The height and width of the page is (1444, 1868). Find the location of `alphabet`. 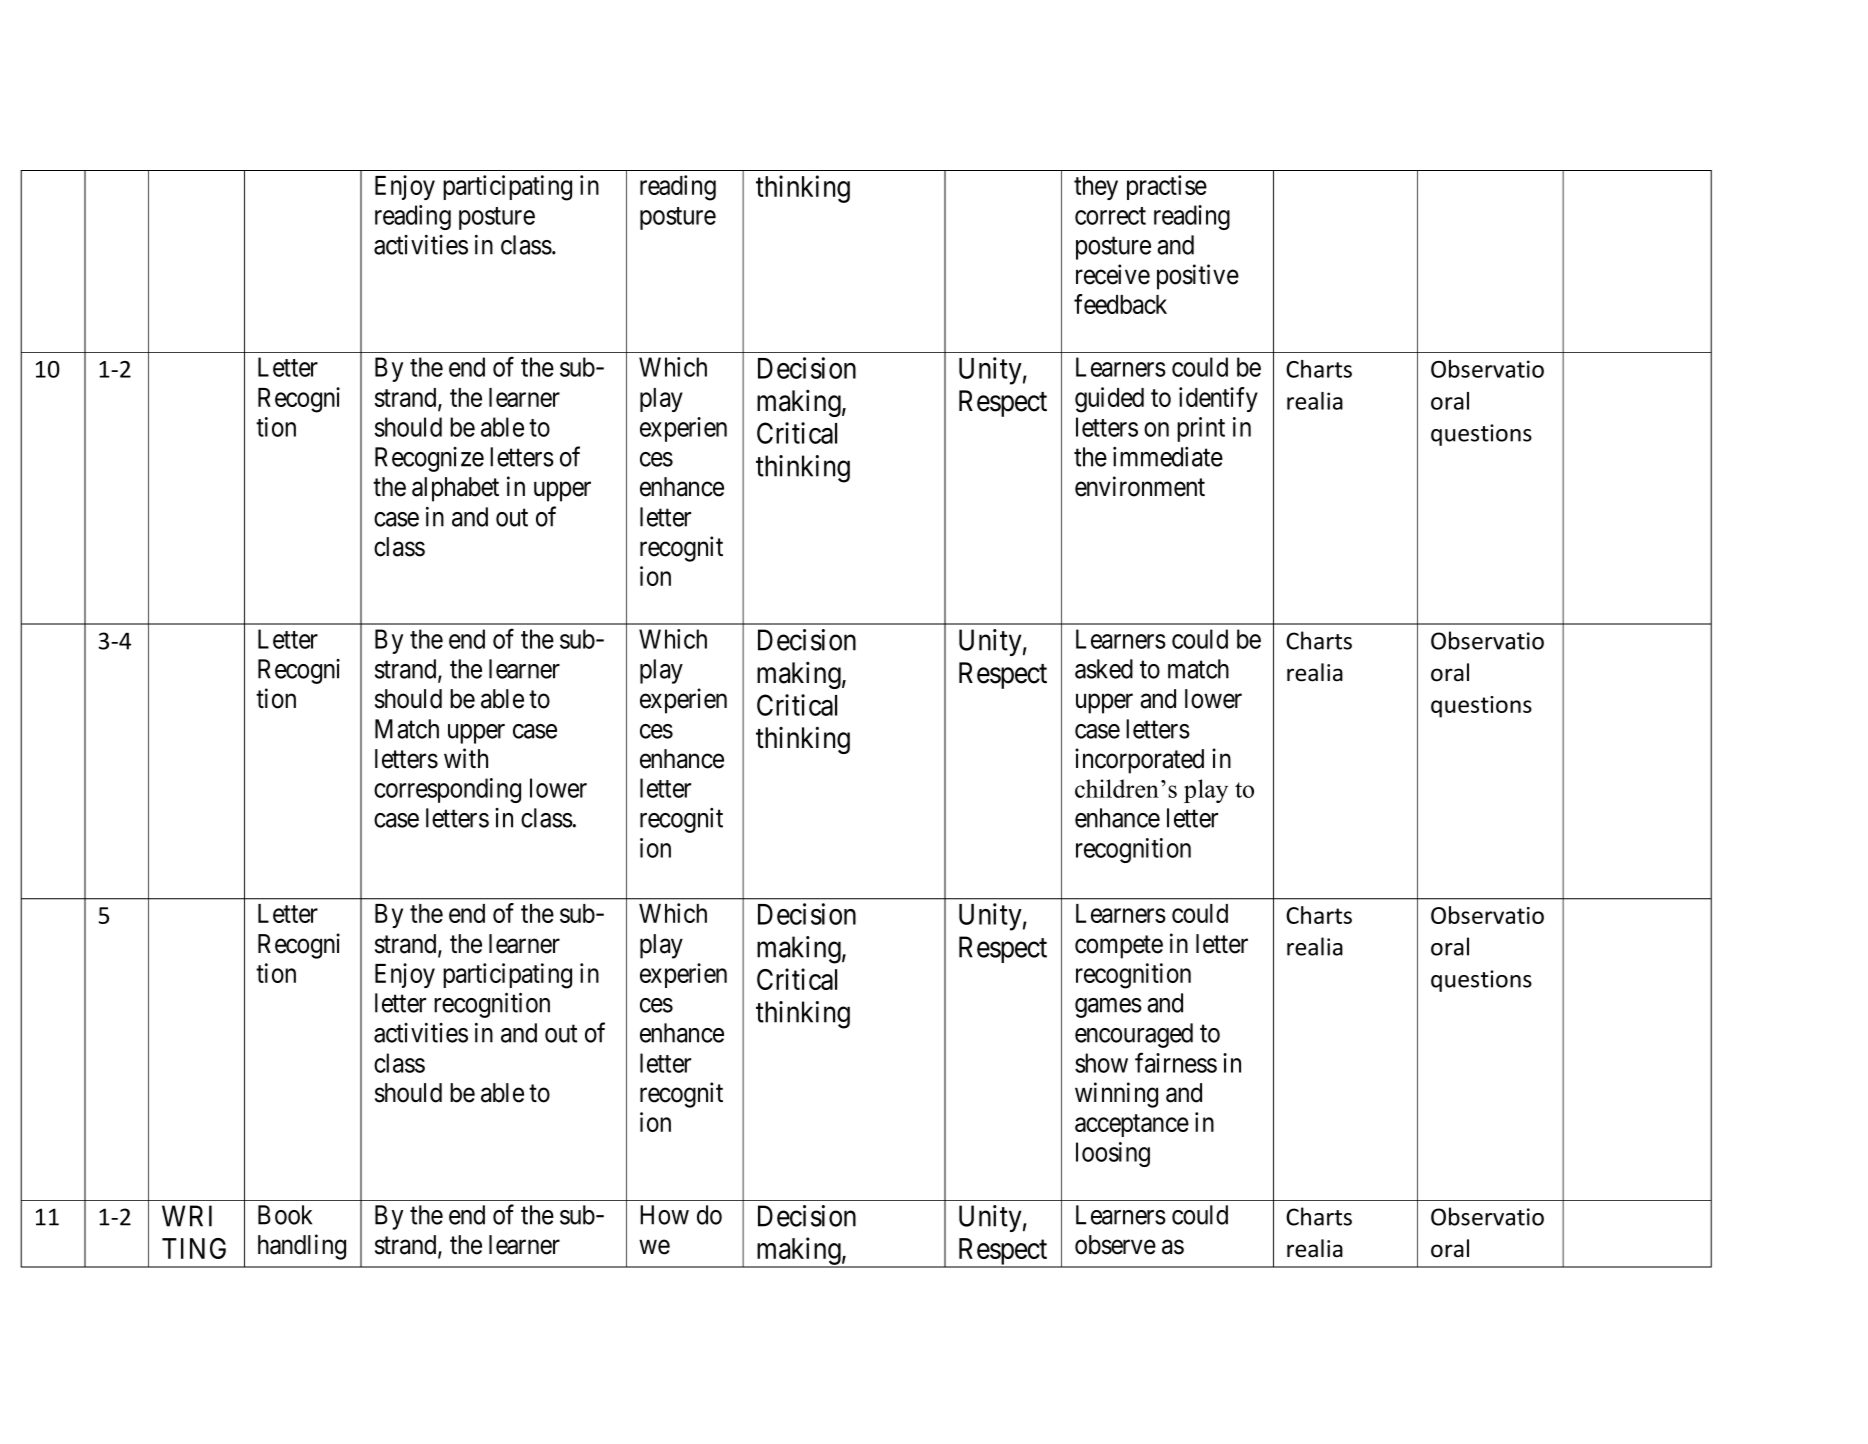

alphabet is located at coordinates (455, 489).
